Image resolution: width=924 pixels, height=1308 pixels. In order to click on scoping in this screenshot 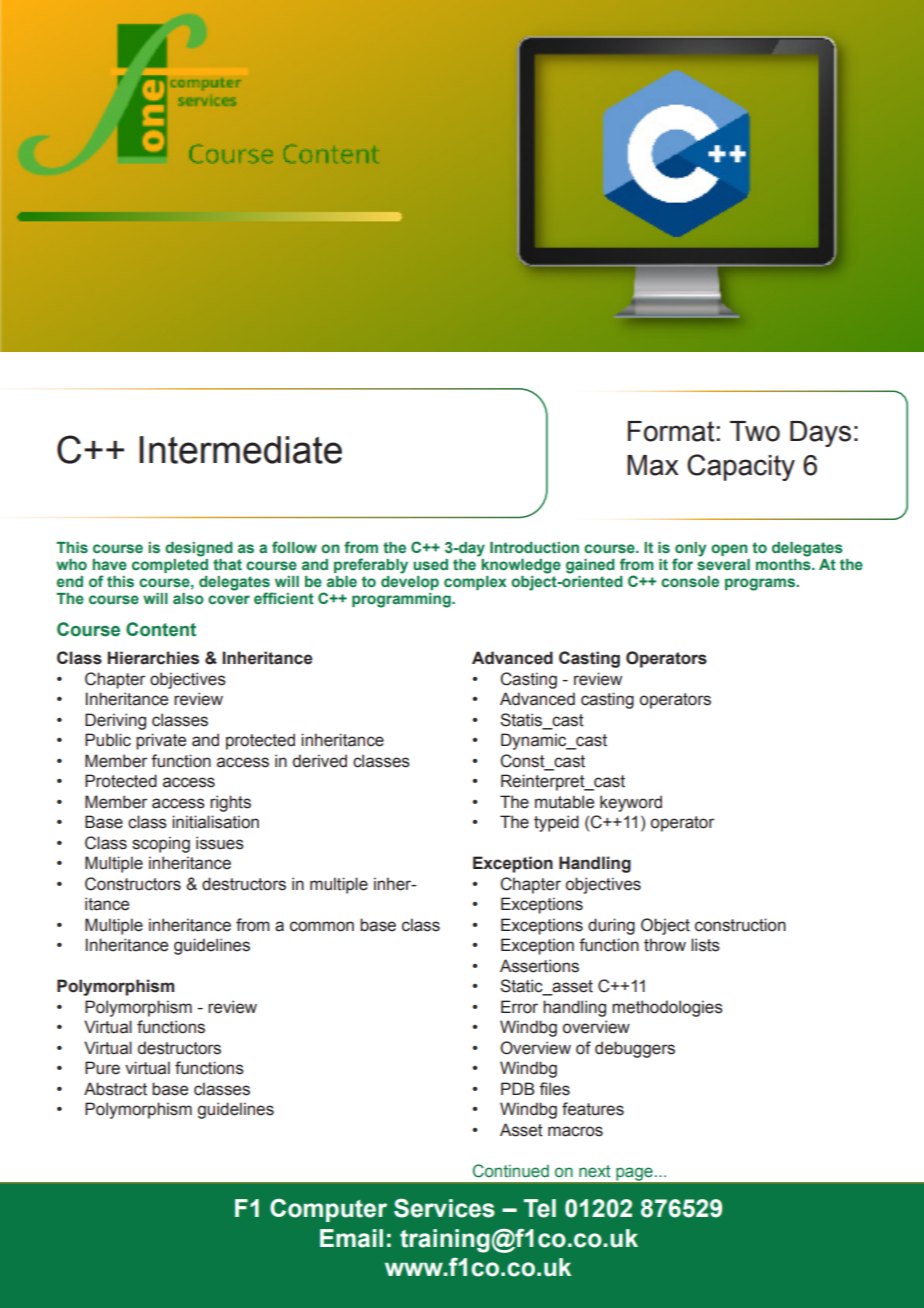, I will do `click(161, 844)`.
